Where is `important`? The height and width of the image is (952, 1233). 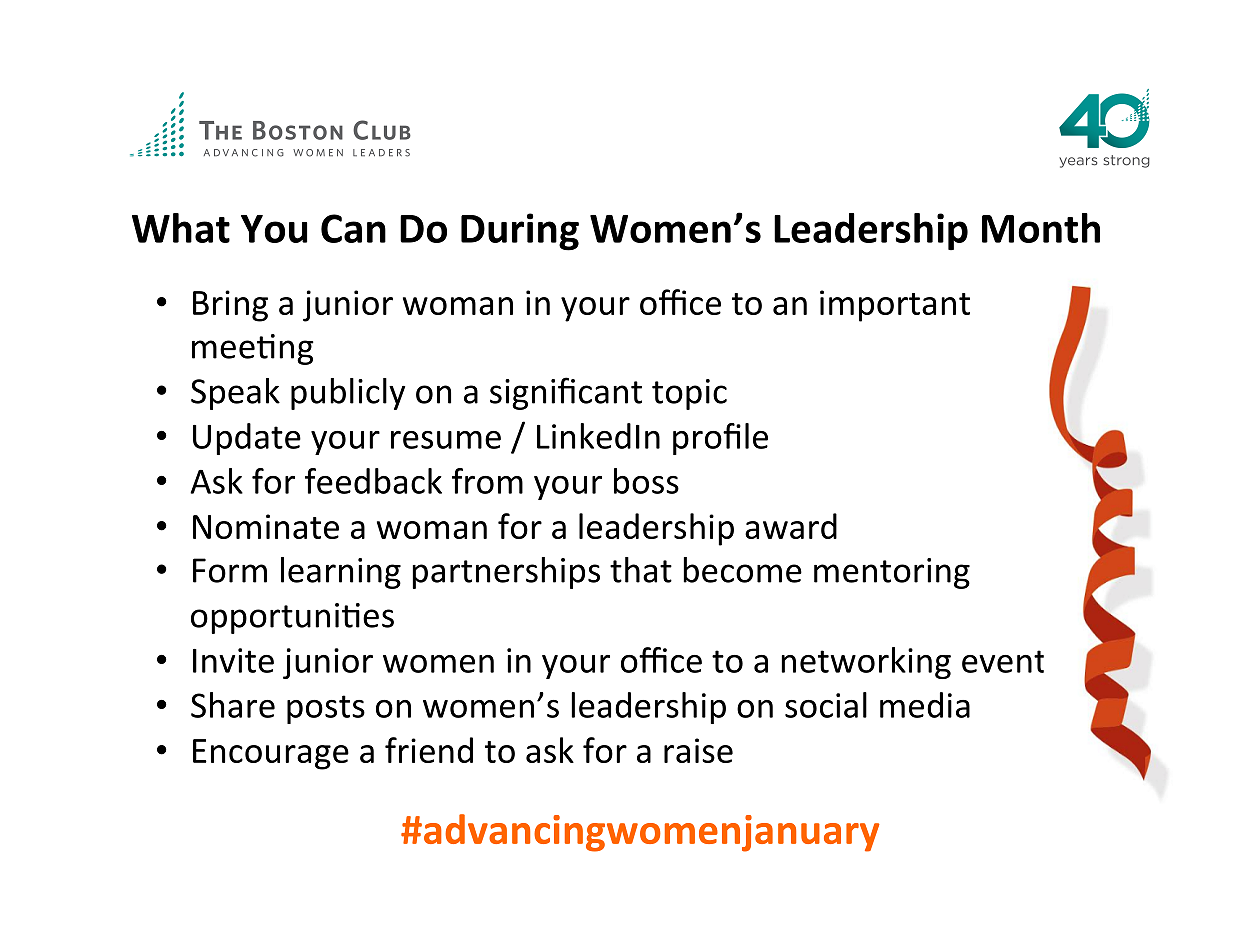 important is located at coordinates (895, 306).
